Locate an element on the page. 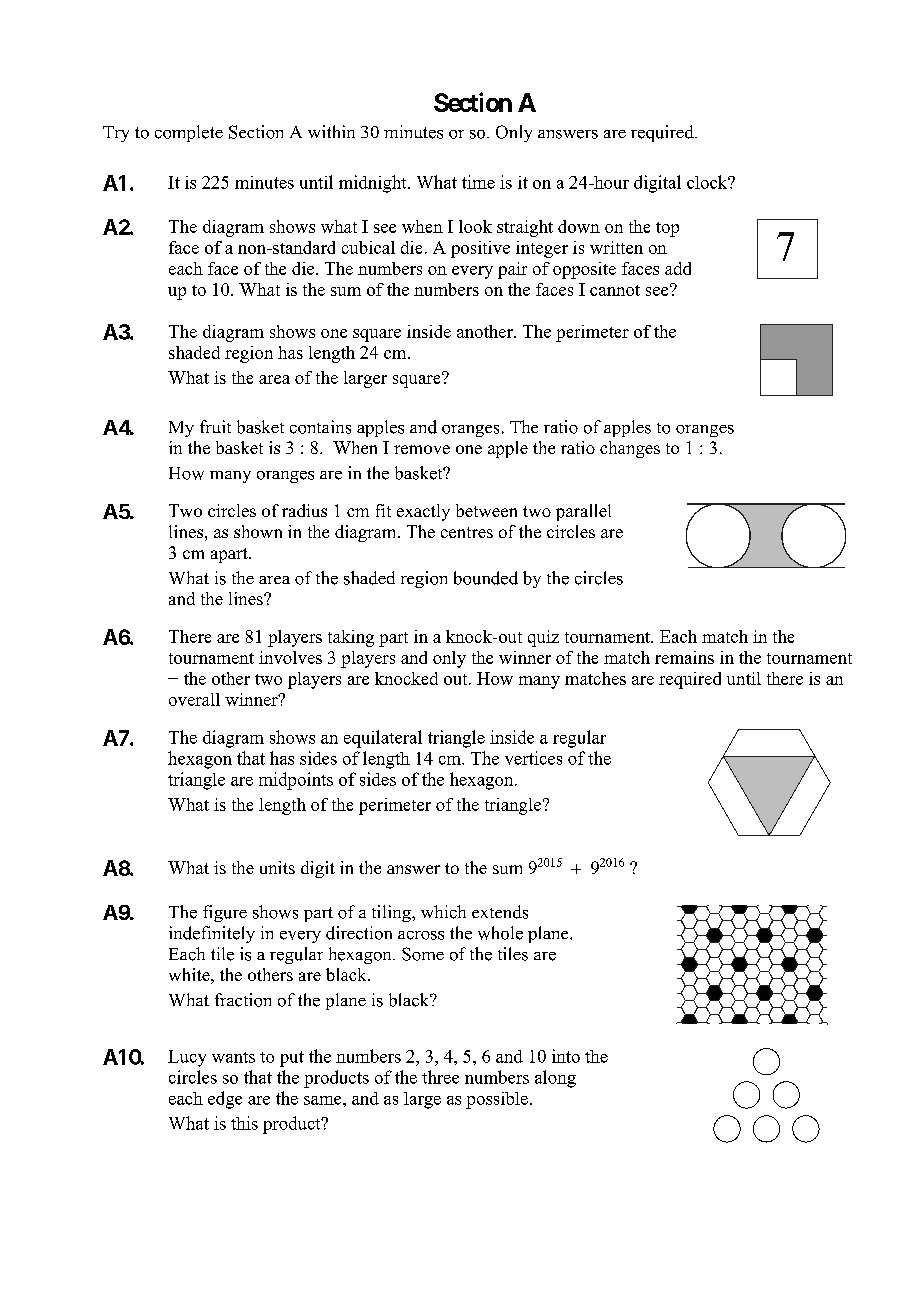 This image has height=1308, width=924. remove is located at coordinates (422, 449).
